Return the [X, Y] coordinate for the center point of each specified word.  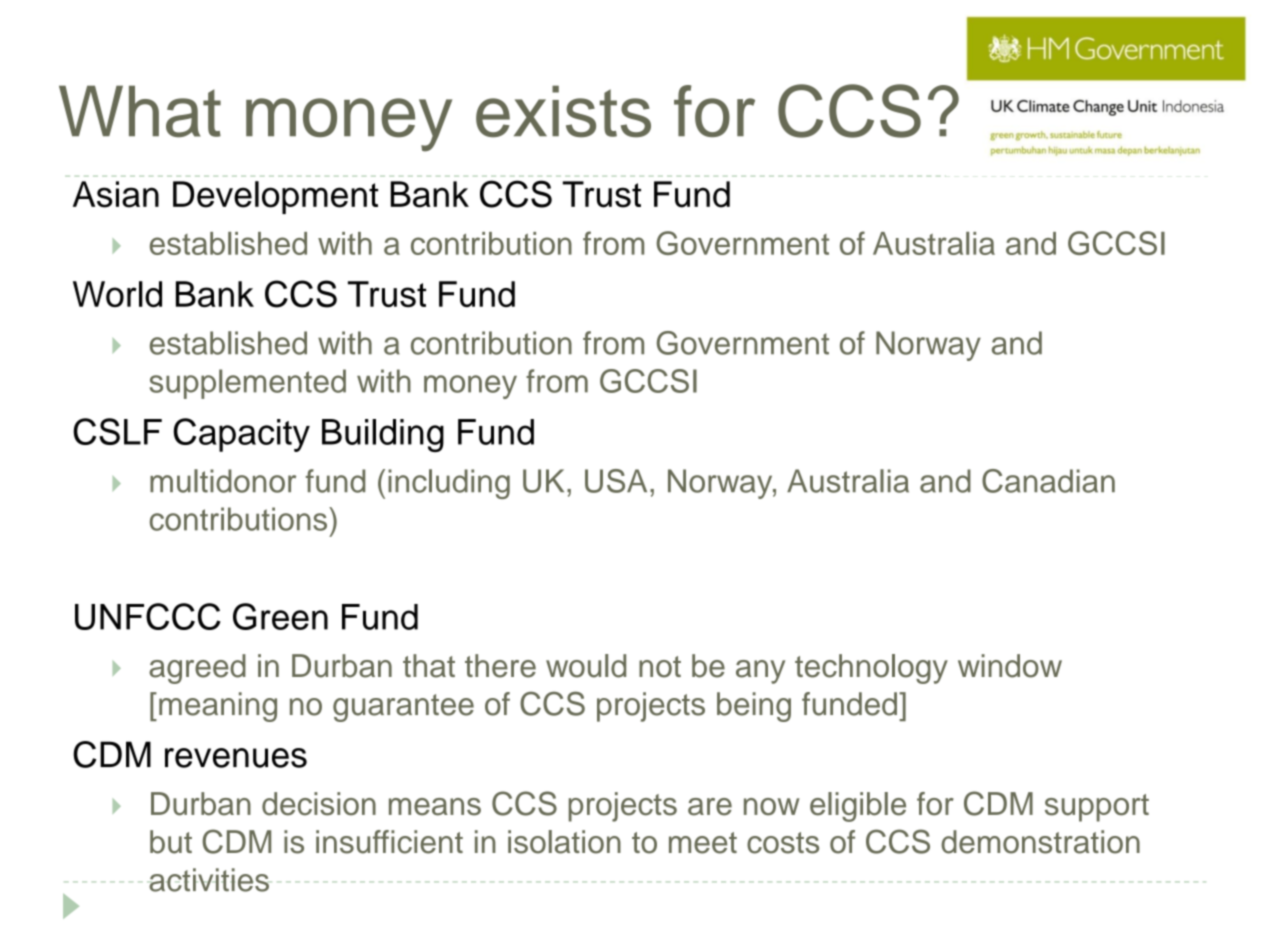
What [140, 111]
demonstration [1040, 842]
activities [209, 880]
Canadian [1048, 481]
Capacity [242, 435]
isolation [564, 842]
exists [563, 111]
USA [616, 481]
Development [275, 197]
